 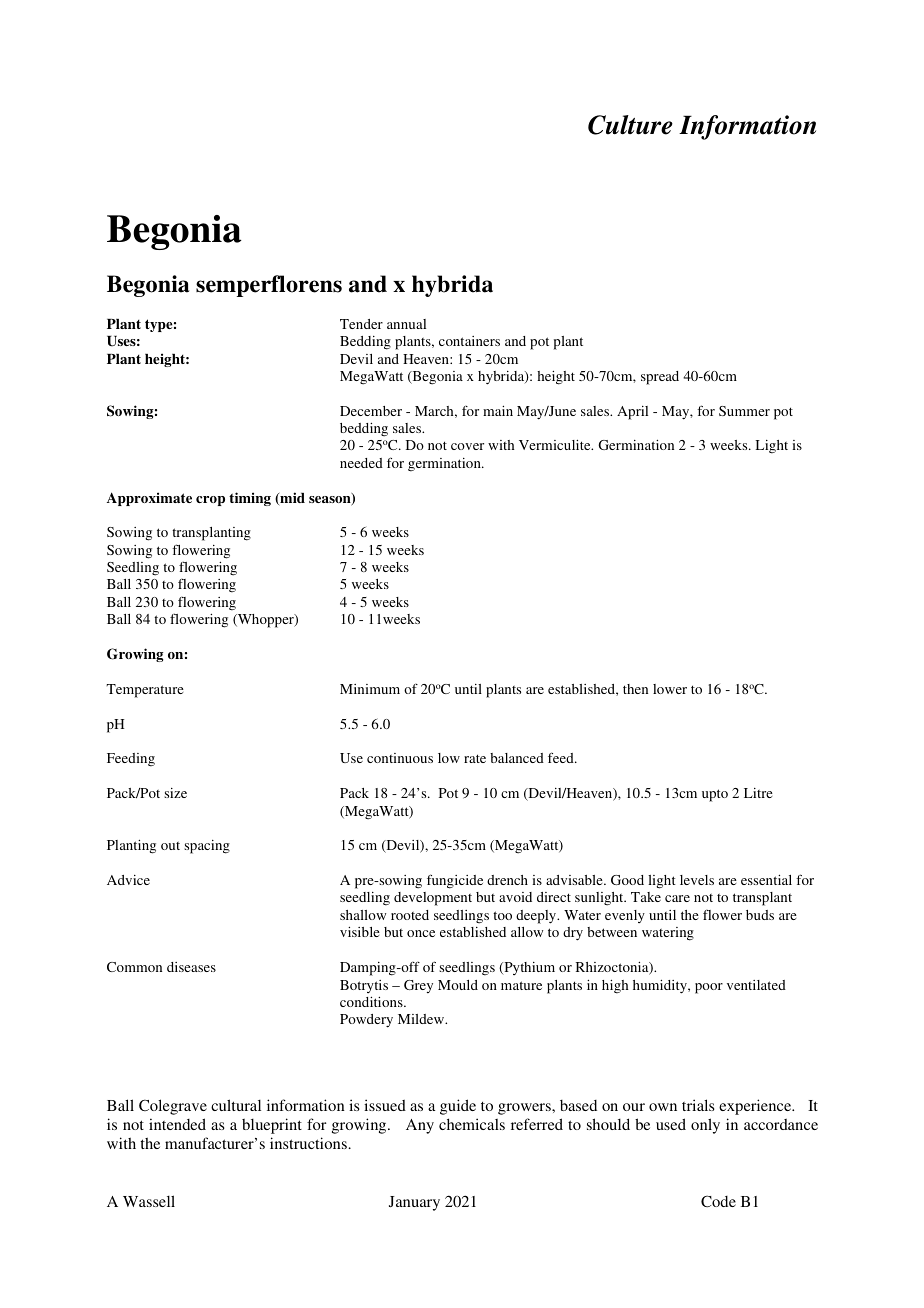 What do you see at coordinates (630, 125) in the page?
I see `Culture` at bounding box center [630, 125].
